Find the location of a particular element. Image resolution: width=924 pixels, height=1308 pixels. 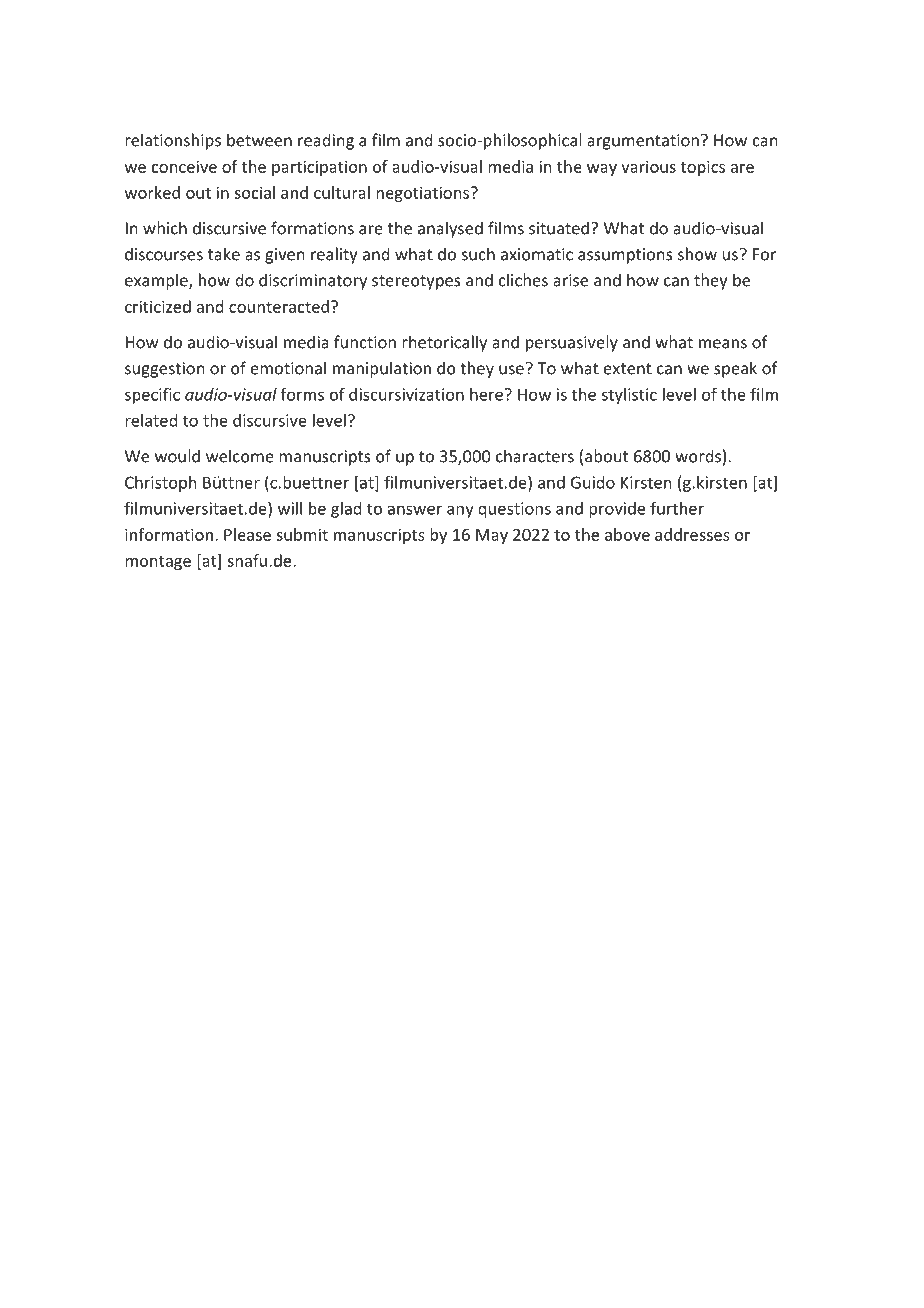

Please is located at coordinates (247, 534).
